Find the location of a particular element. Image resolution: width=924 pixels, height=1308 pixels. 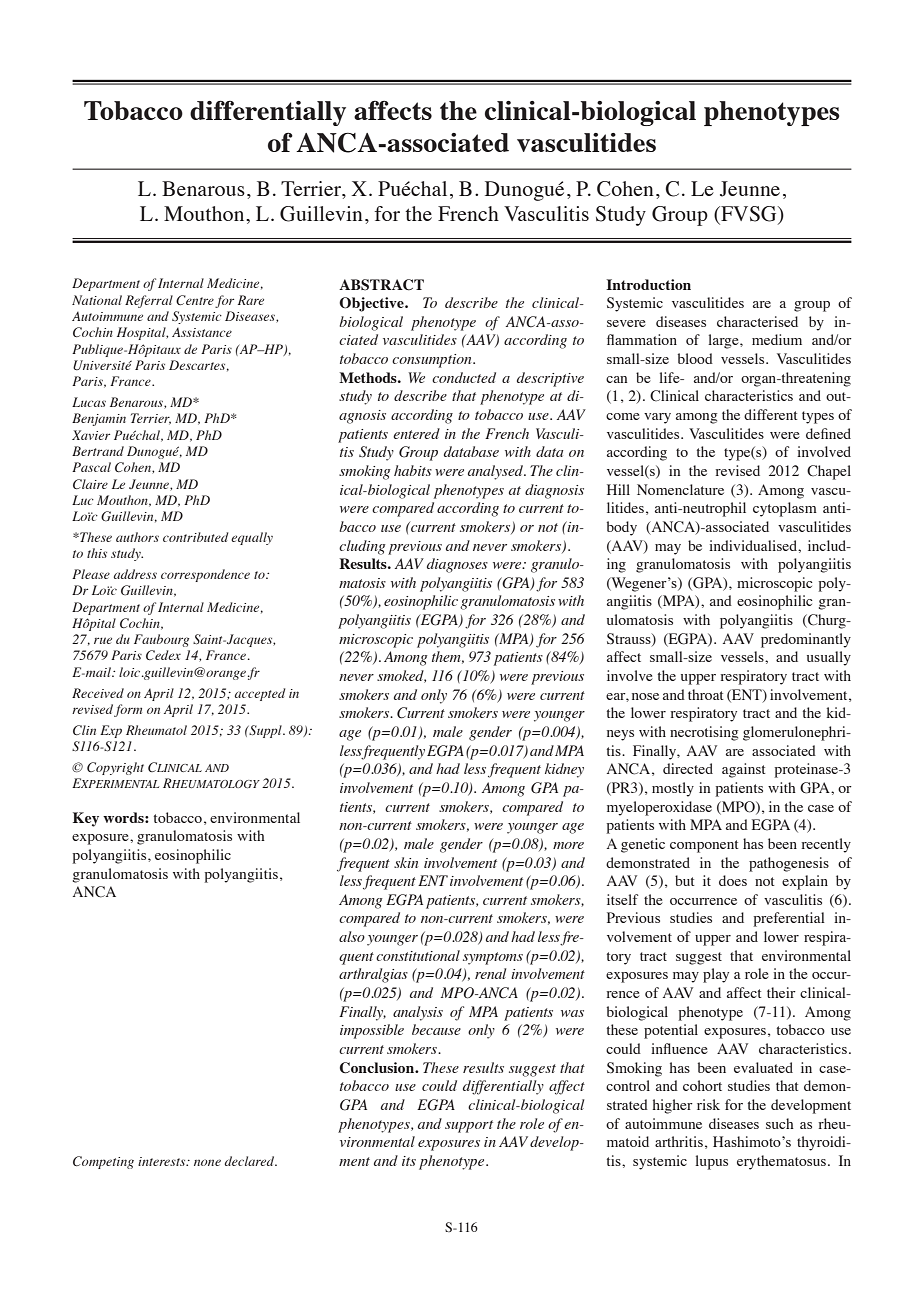

support is located at coordinates (469, 1126).
